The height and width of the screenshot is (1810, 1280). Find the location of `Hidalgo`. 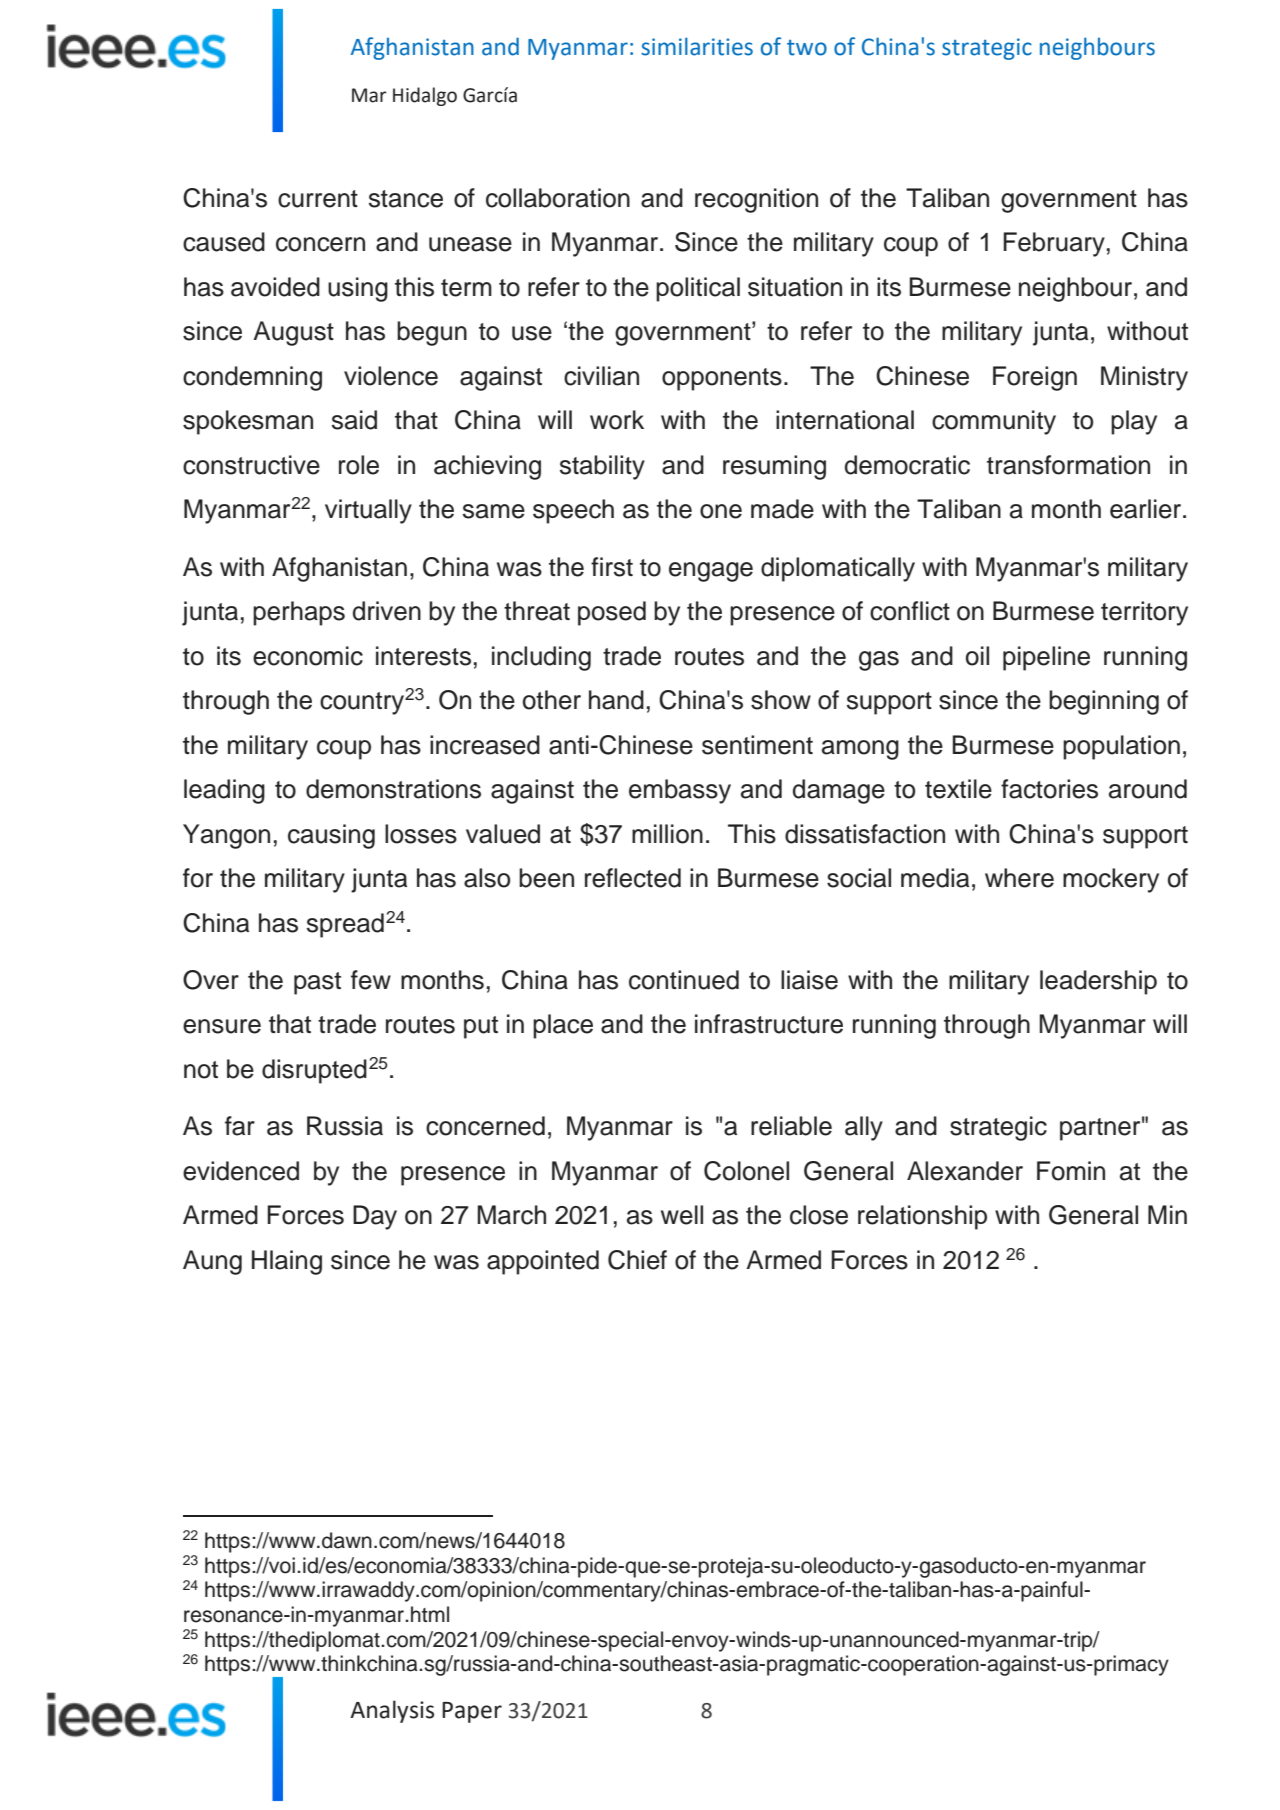

Hidalgo is located at coordinates (425, 96).
